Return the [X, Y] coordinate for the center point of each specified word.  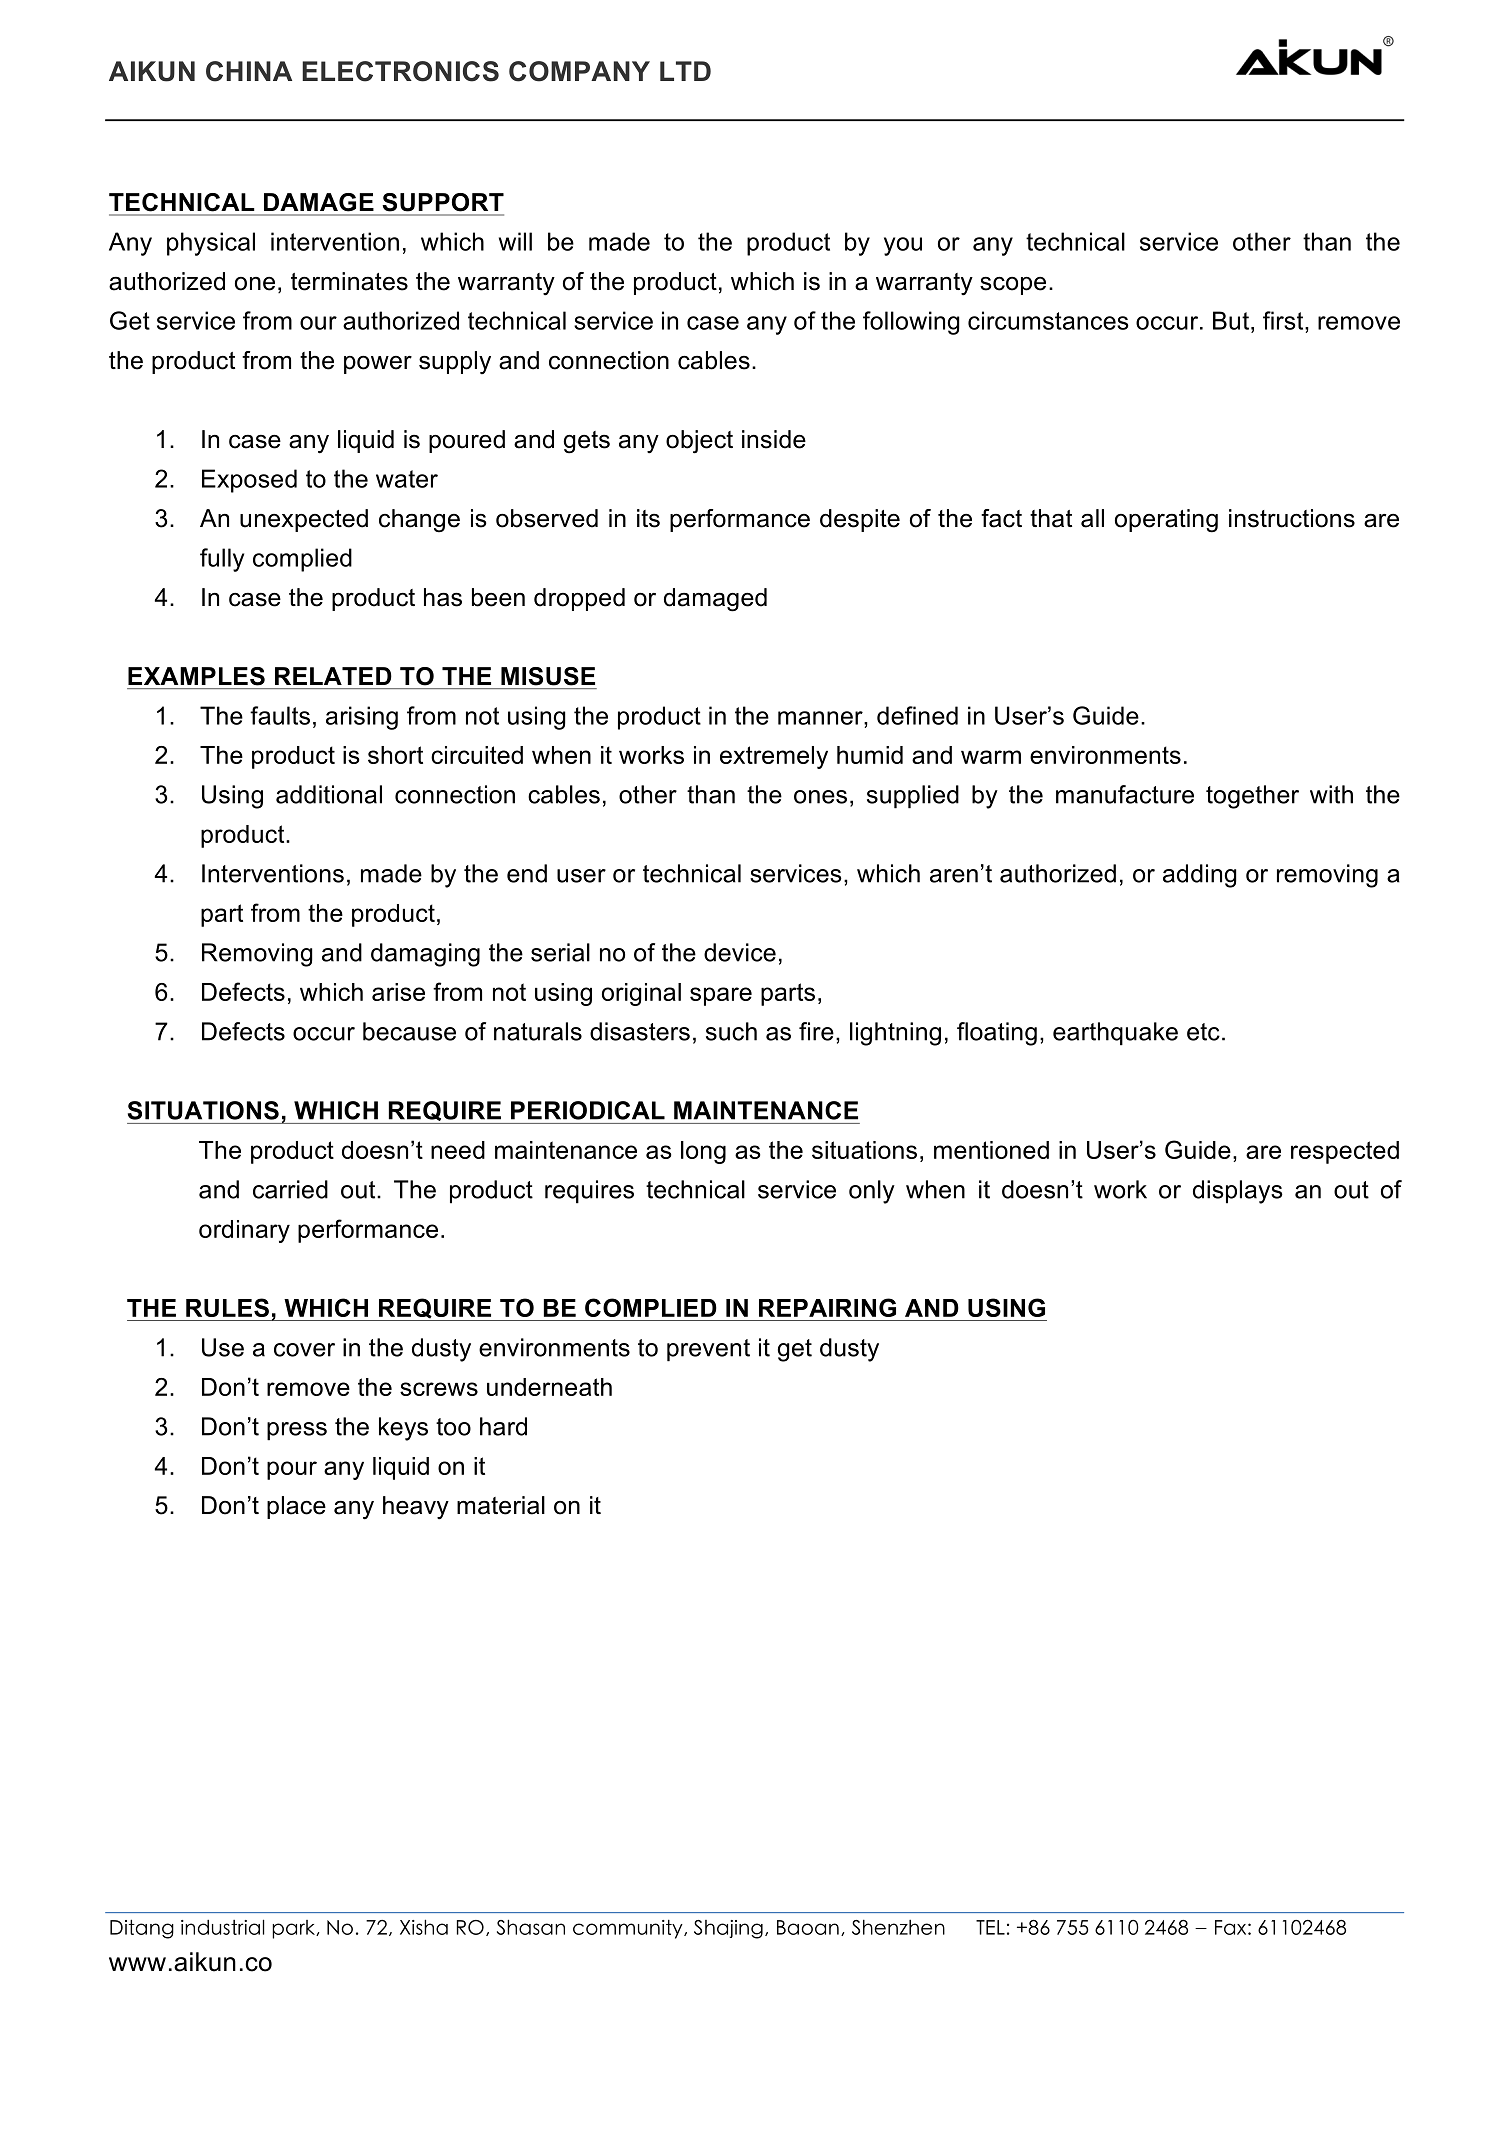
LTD [685, 71]
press [297, 1431]
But [1231, 320]
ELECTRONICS [400, 71]
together [1252, 797]
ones [820, 797]
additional [329, 794]
